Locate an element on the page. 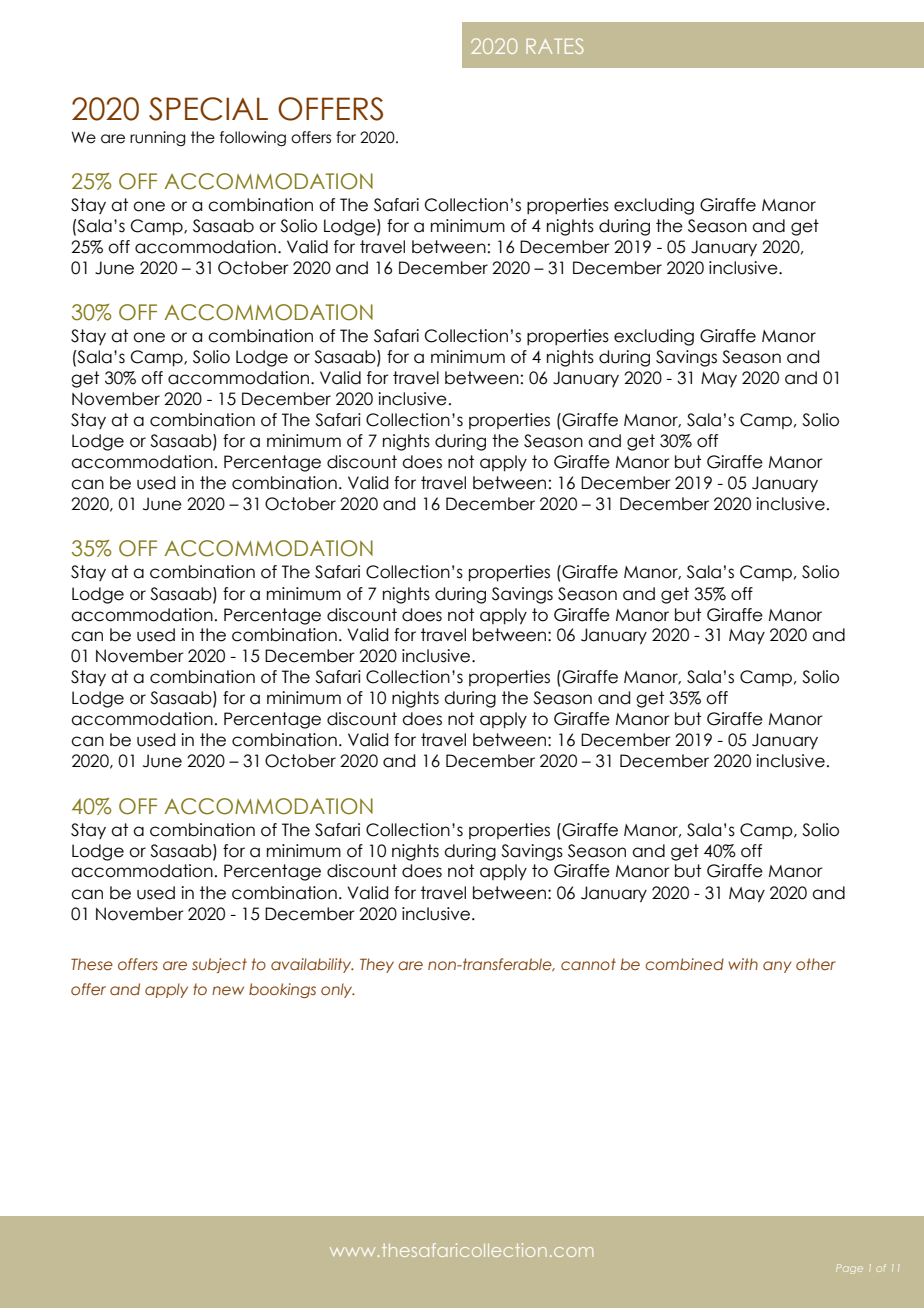 This page has height=1308, width=924. with is located at coordinates (743, 964).
